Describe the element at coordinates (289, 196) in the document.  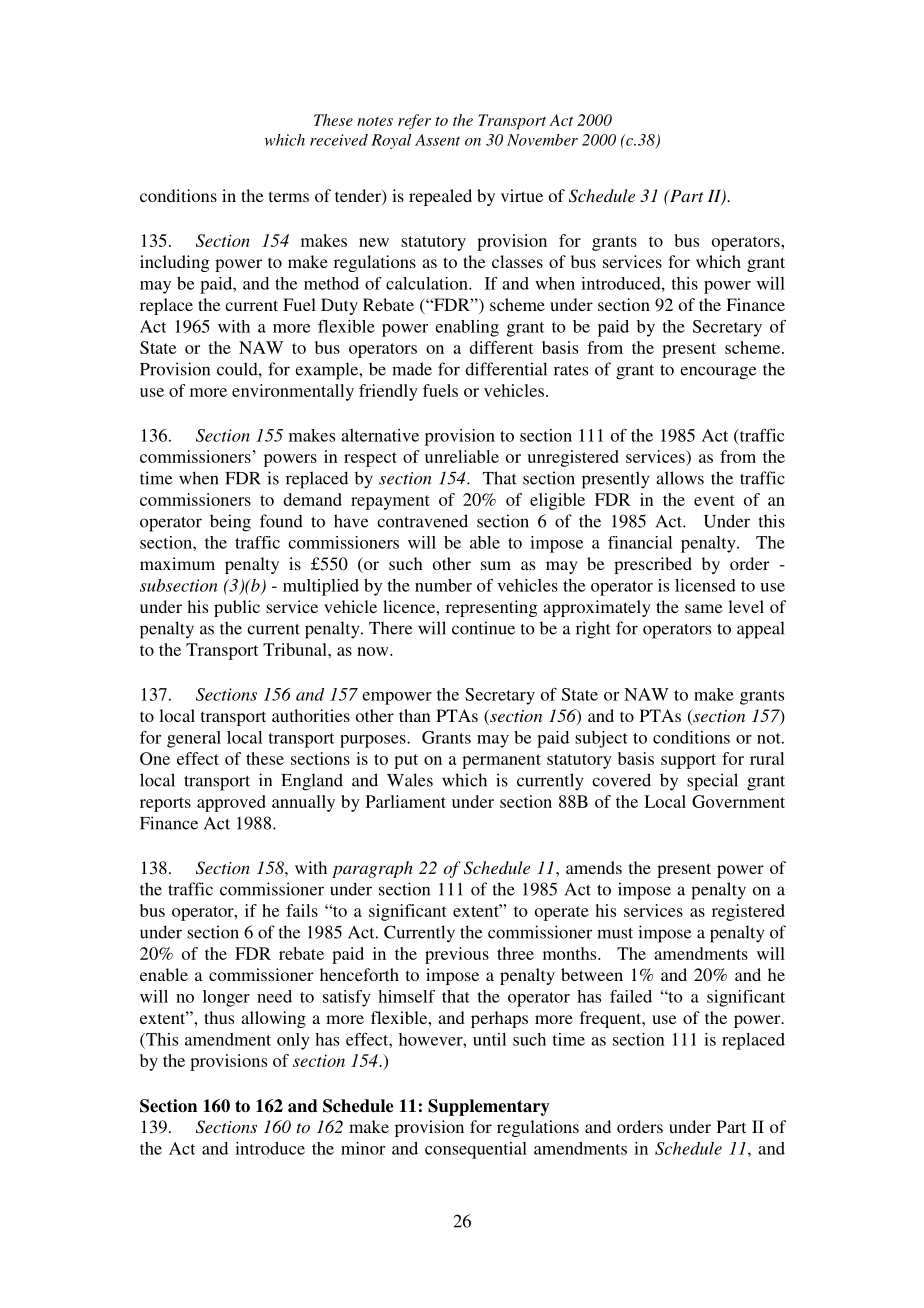
I see `terms` at that location.
